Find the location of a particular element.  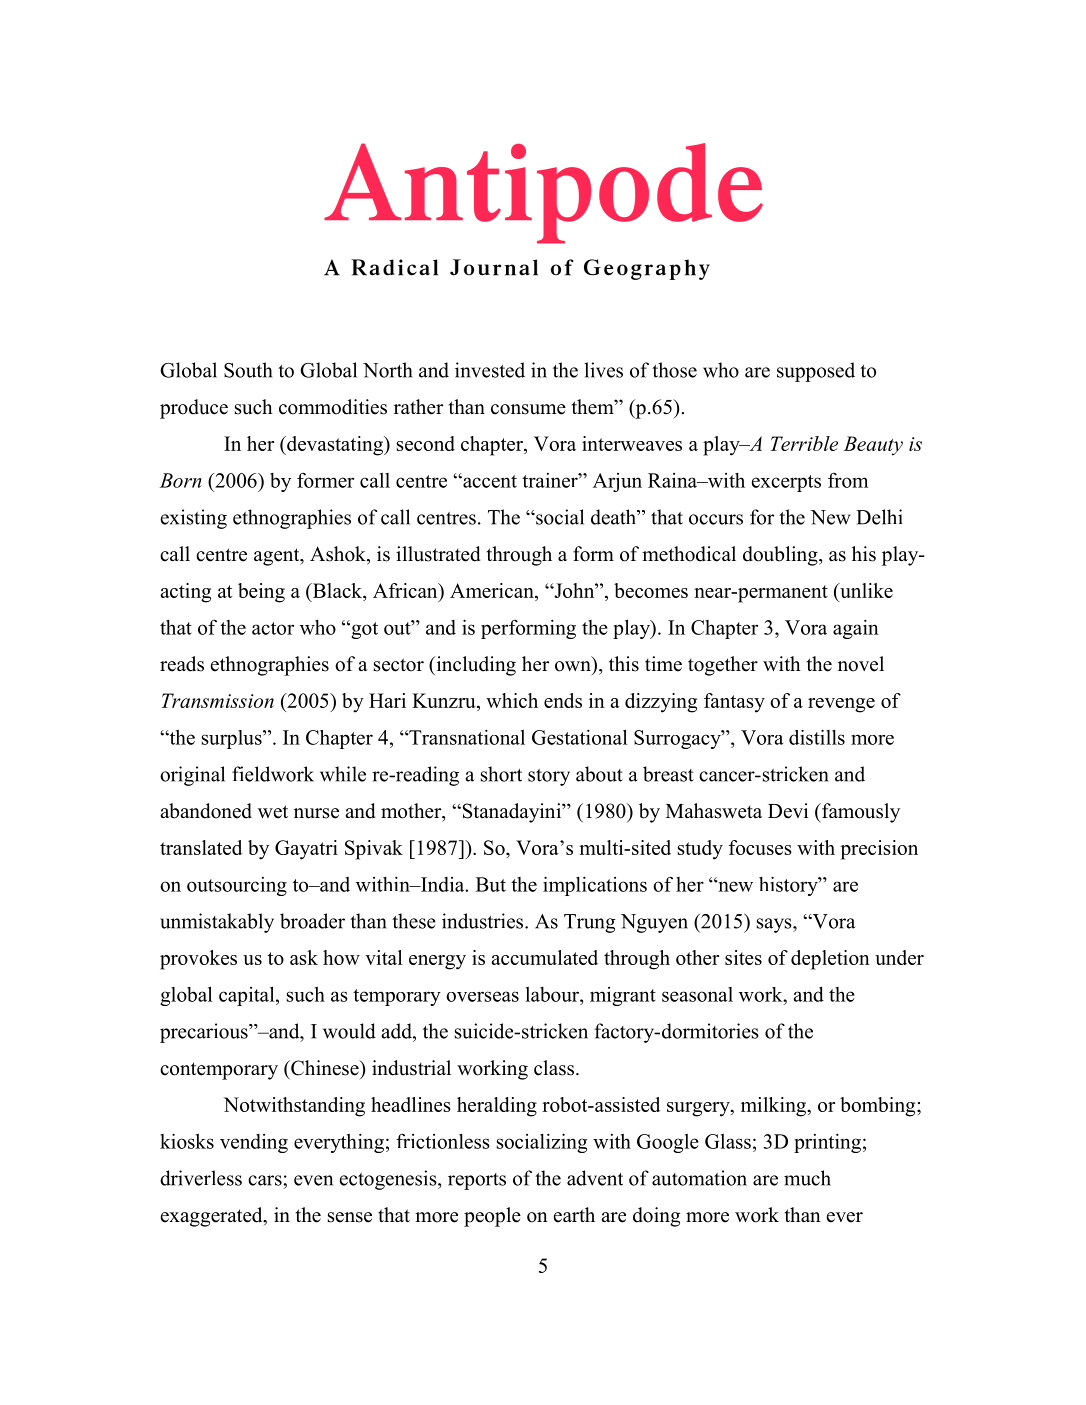

supposed is located at coordinates (816, 372).
